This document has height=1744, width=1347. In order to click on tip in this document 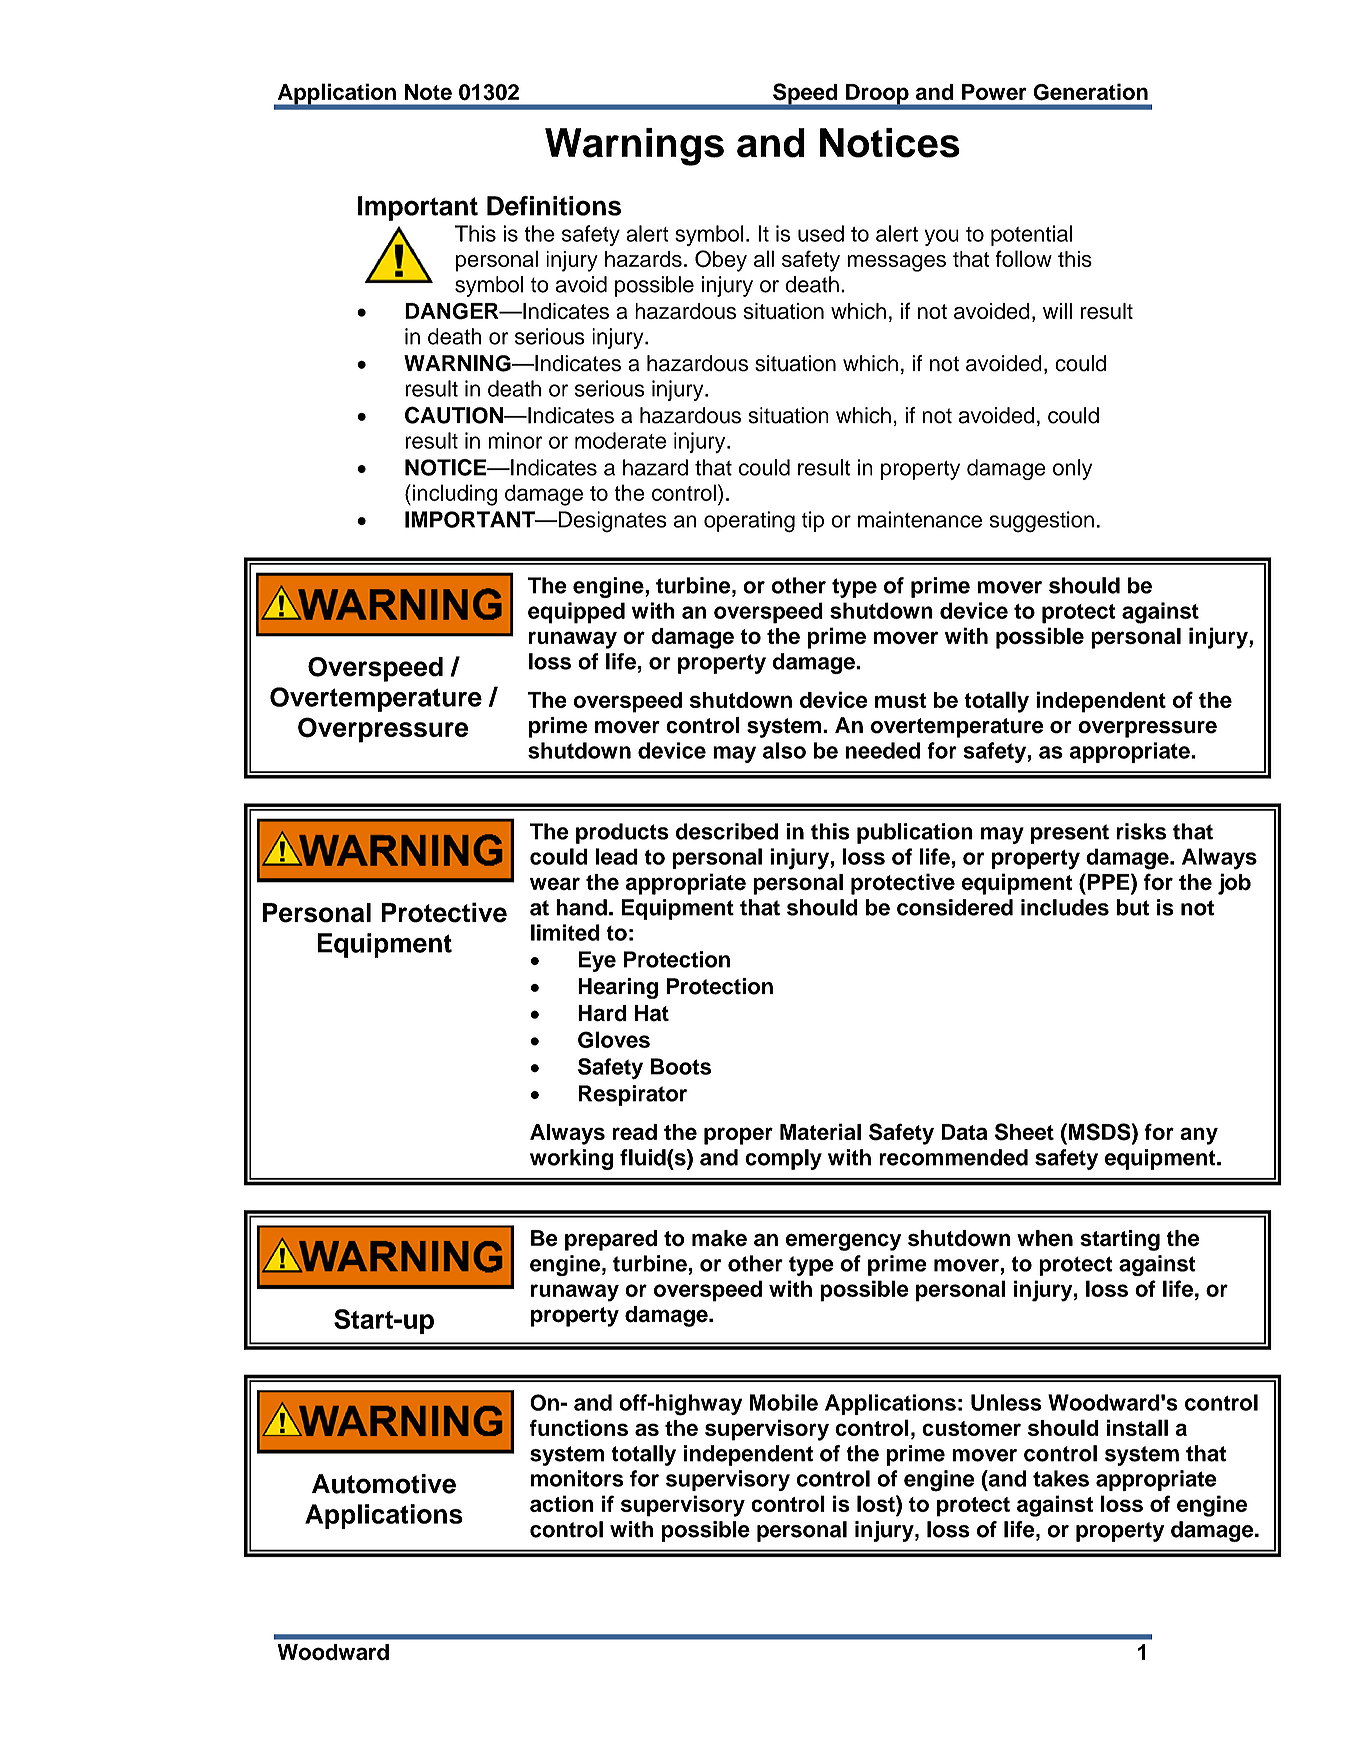, I will do `click(813, 521)`.
